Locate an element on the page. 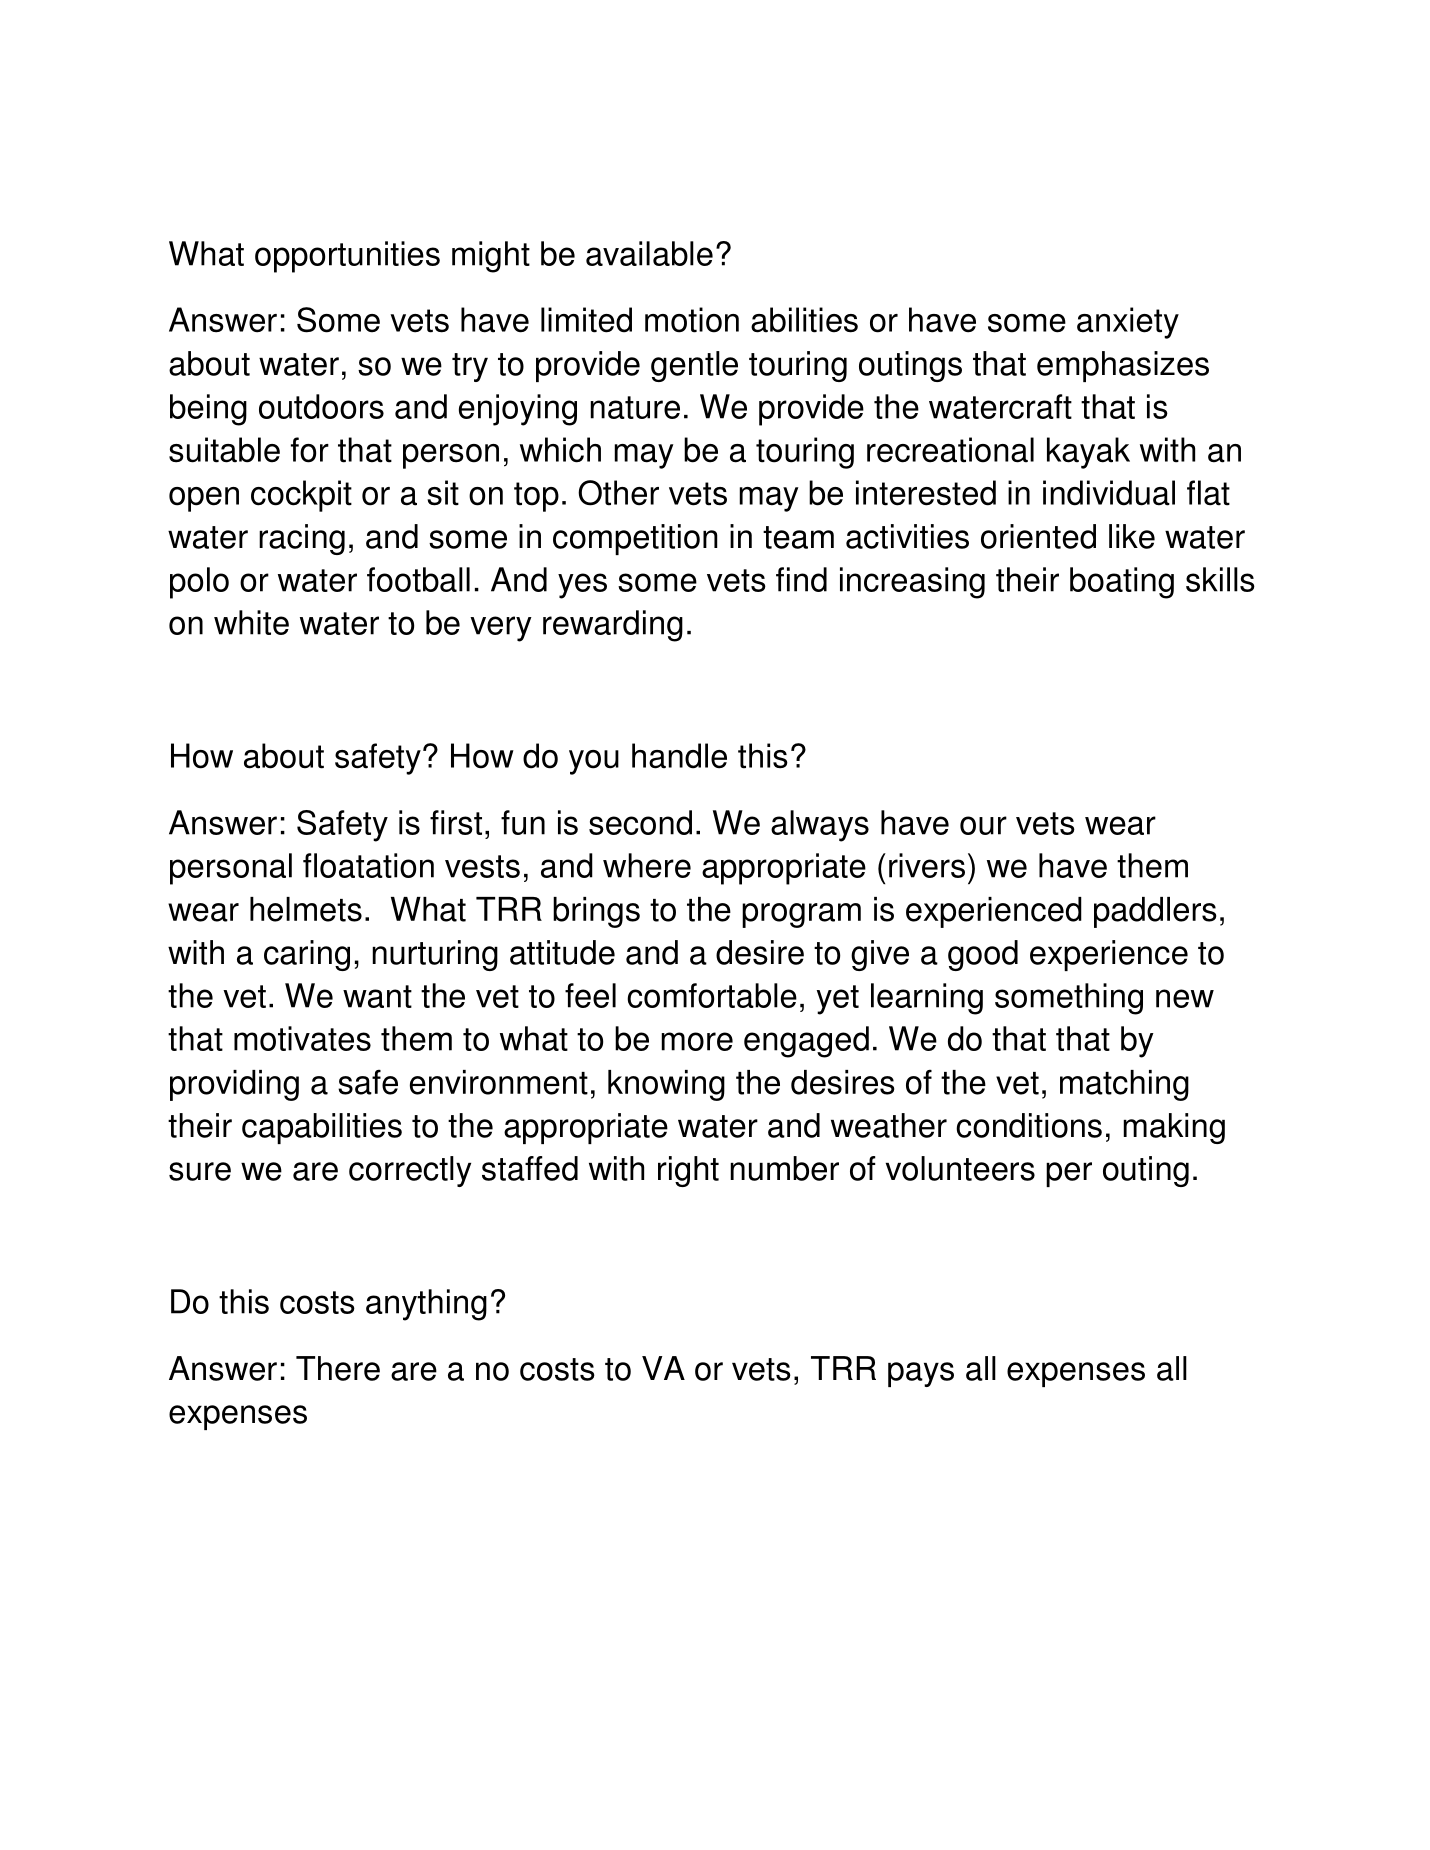 The image size is (1430, 1850). pays is located at coordinates (921, 1374).
